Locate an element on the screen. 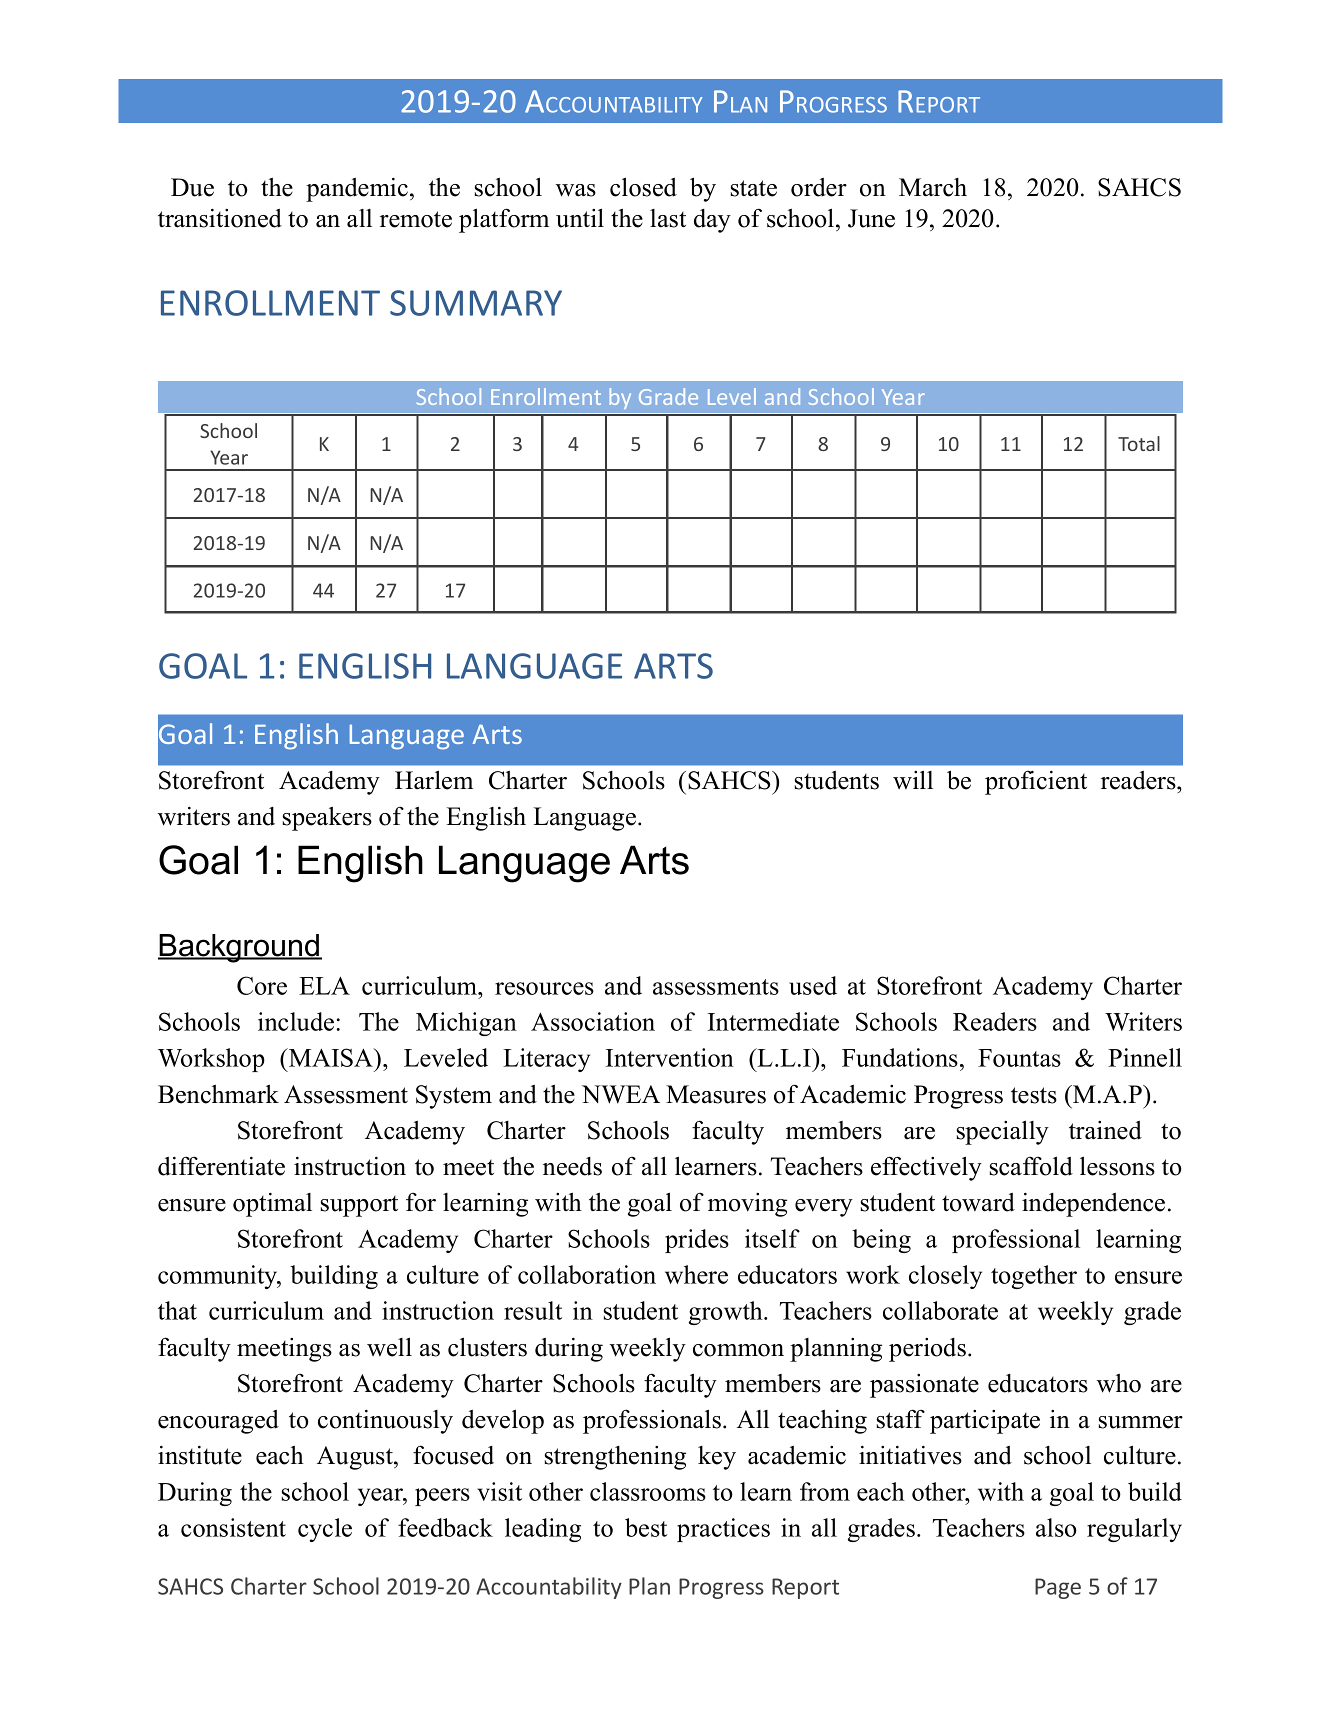 This screenshot has height=1735, width=1341. proficient is located at coordinates (1036, 782).
